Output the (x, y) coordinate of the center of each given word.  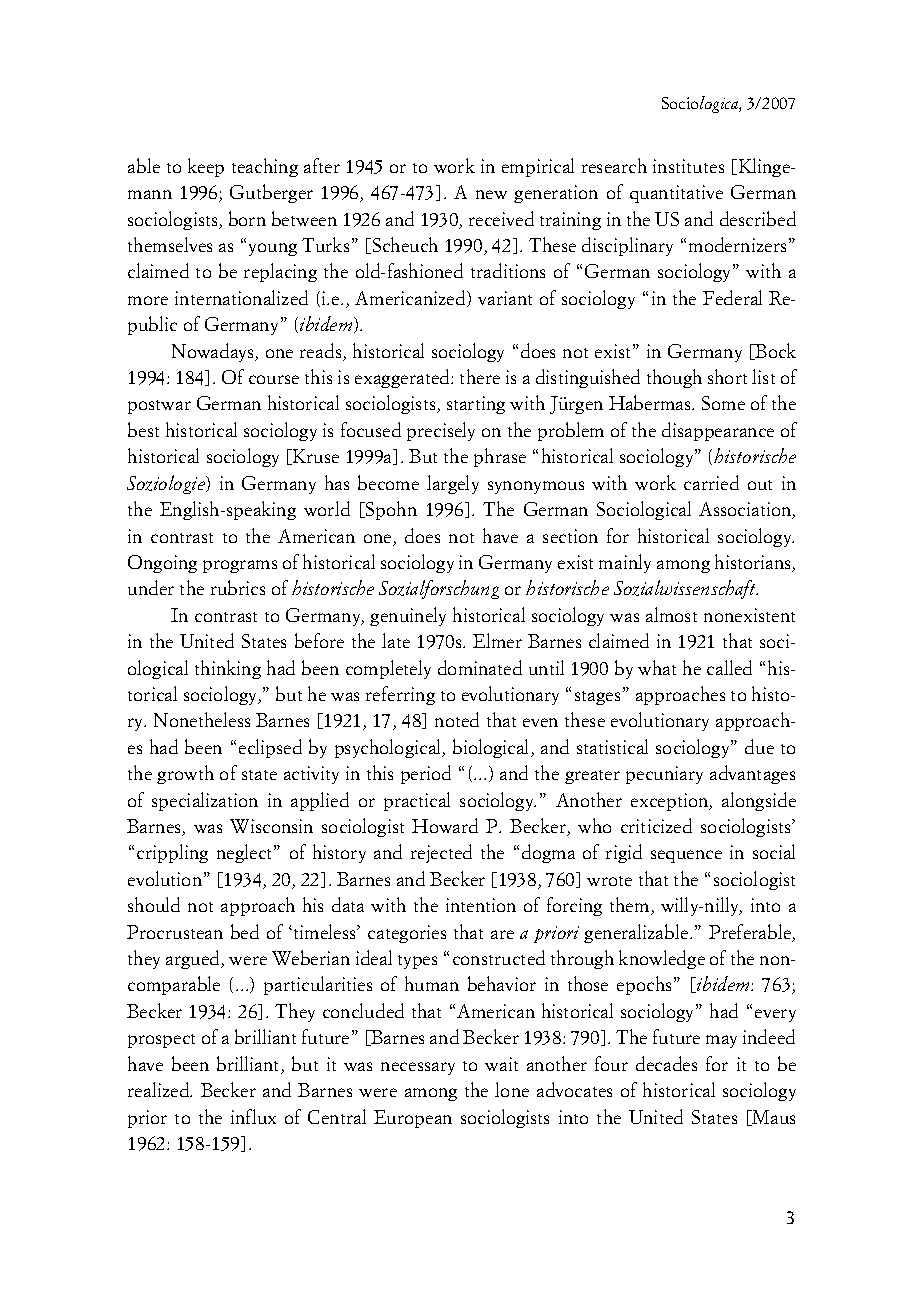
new (491, 194)
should (154, 904)
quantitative (676, 194)
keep (206, 167)
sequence (686, 856)
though (674, 378)
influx (253, 1116)
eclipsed (270, 748)
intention (481, 905)
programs (240, 566)
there (480, 376)
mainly (625, 563)
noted (457, 719)
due (759, 746)
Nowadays (214, 352)
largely (453, 484)
